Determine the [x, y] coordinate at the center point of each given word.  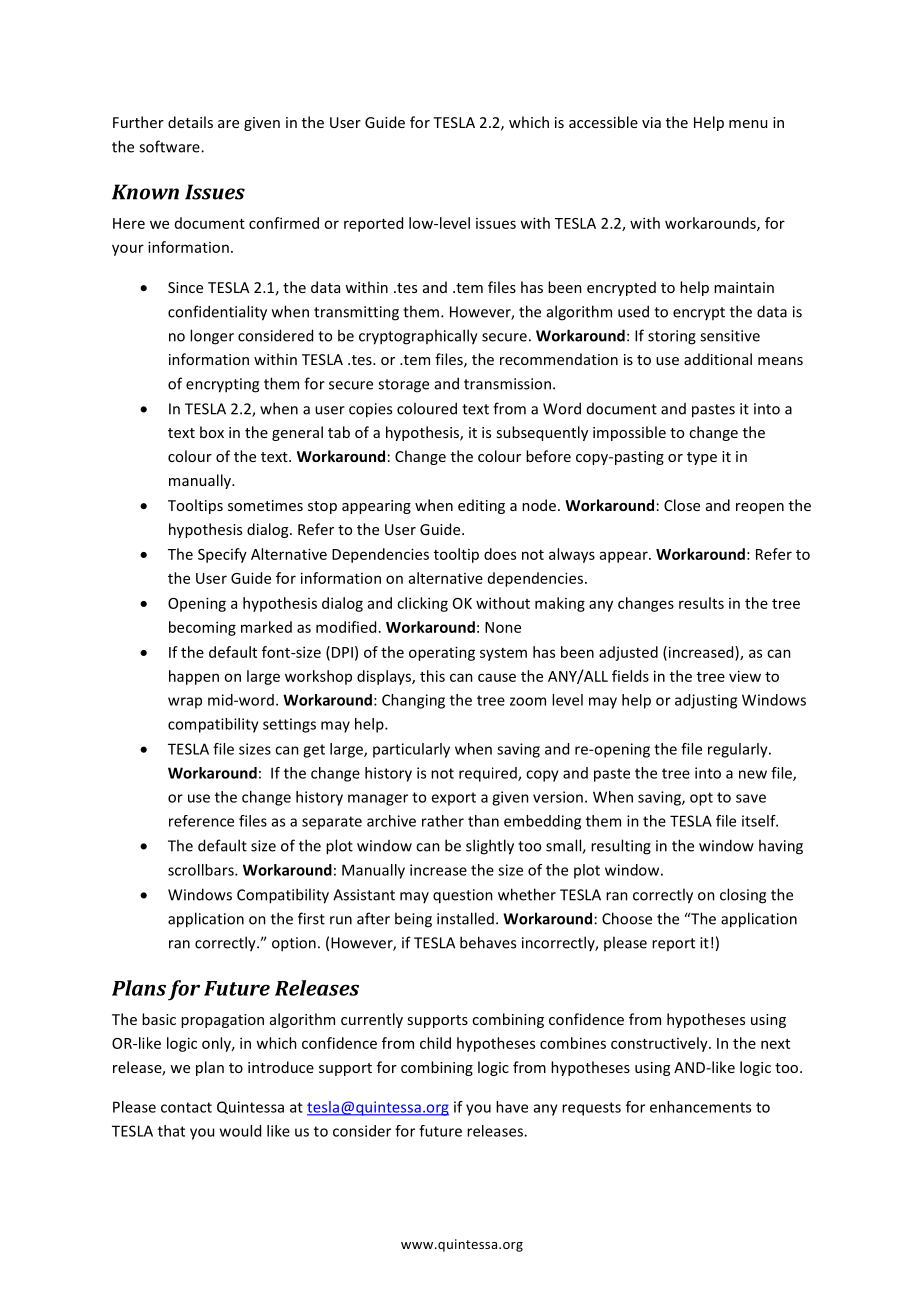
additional [718, 359]
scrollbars [202, 870]
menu [748, 124]
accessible [603, 122]
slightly [490, 847]
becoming [202, 628]
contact [186, 1107]
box [212, 432]
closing [743, 896]
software [170, 146]
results [701, 603]
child [435, 1043]
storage [403, 386]
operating [442, 653]
